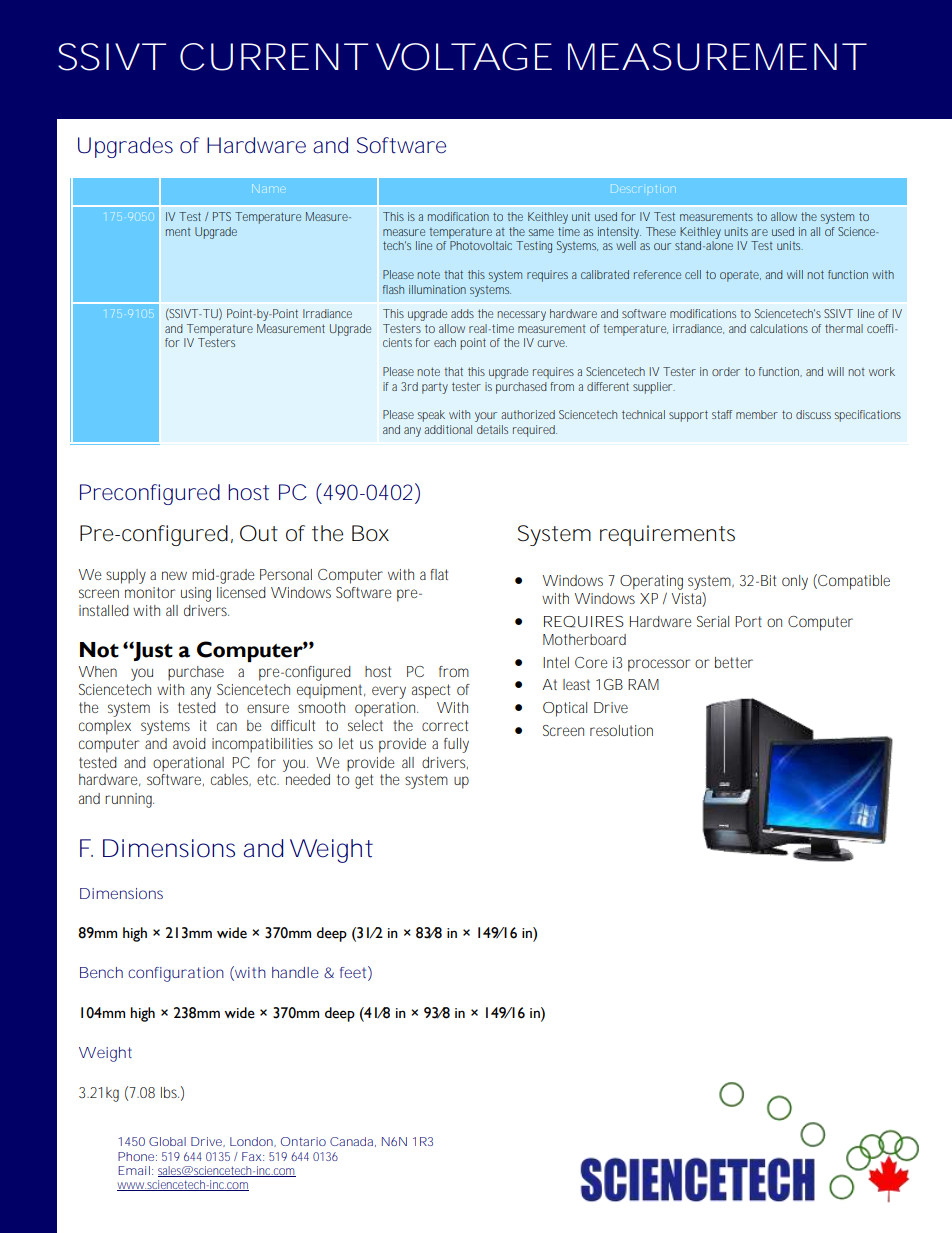 The height and width of the screenshot is (1233, 952). I want to click on resolution, so click(621, 730).
